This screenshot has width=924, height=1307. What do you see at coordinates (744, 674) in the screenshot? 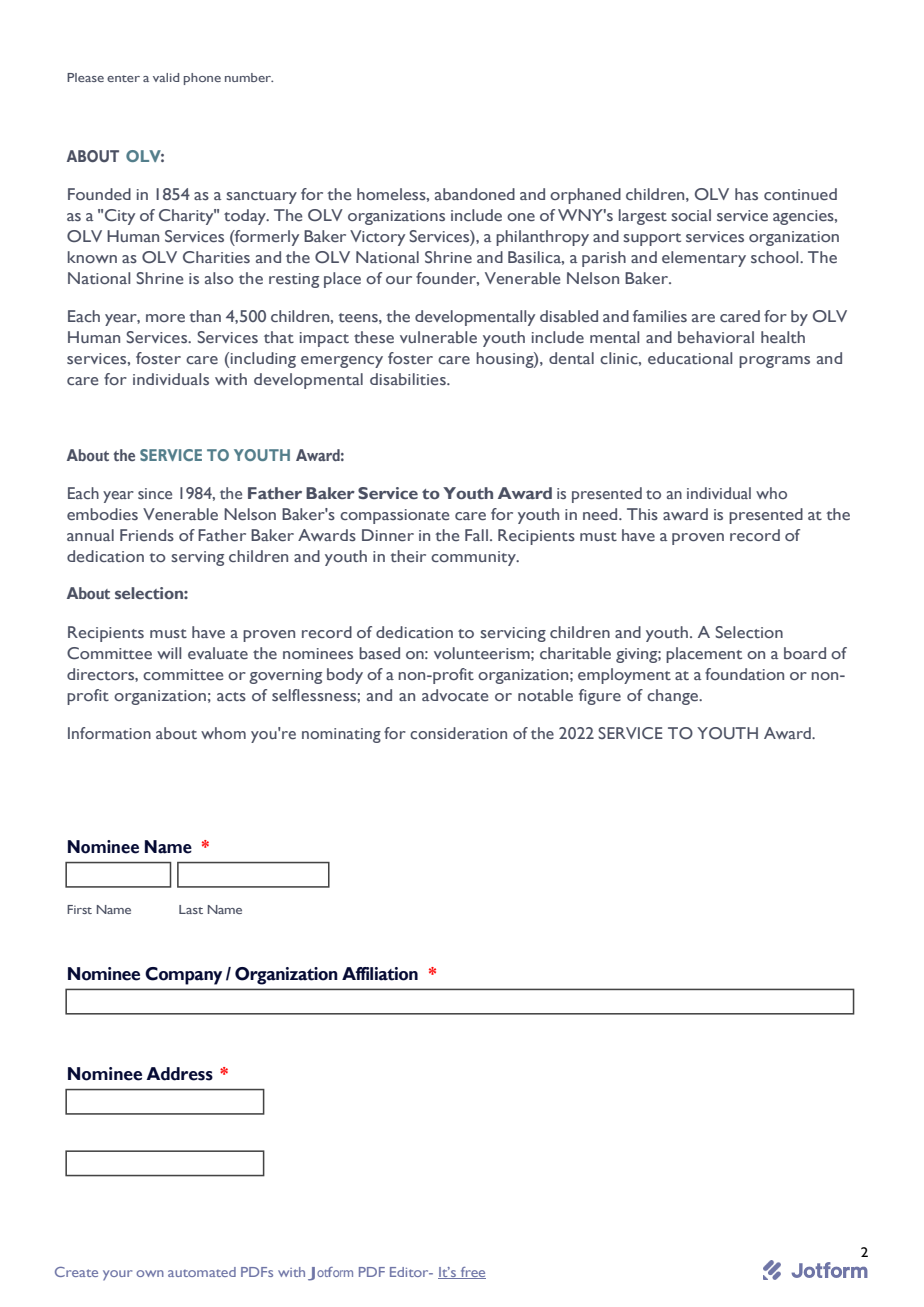
I see `foundation` at bounding box center [744, 674].
